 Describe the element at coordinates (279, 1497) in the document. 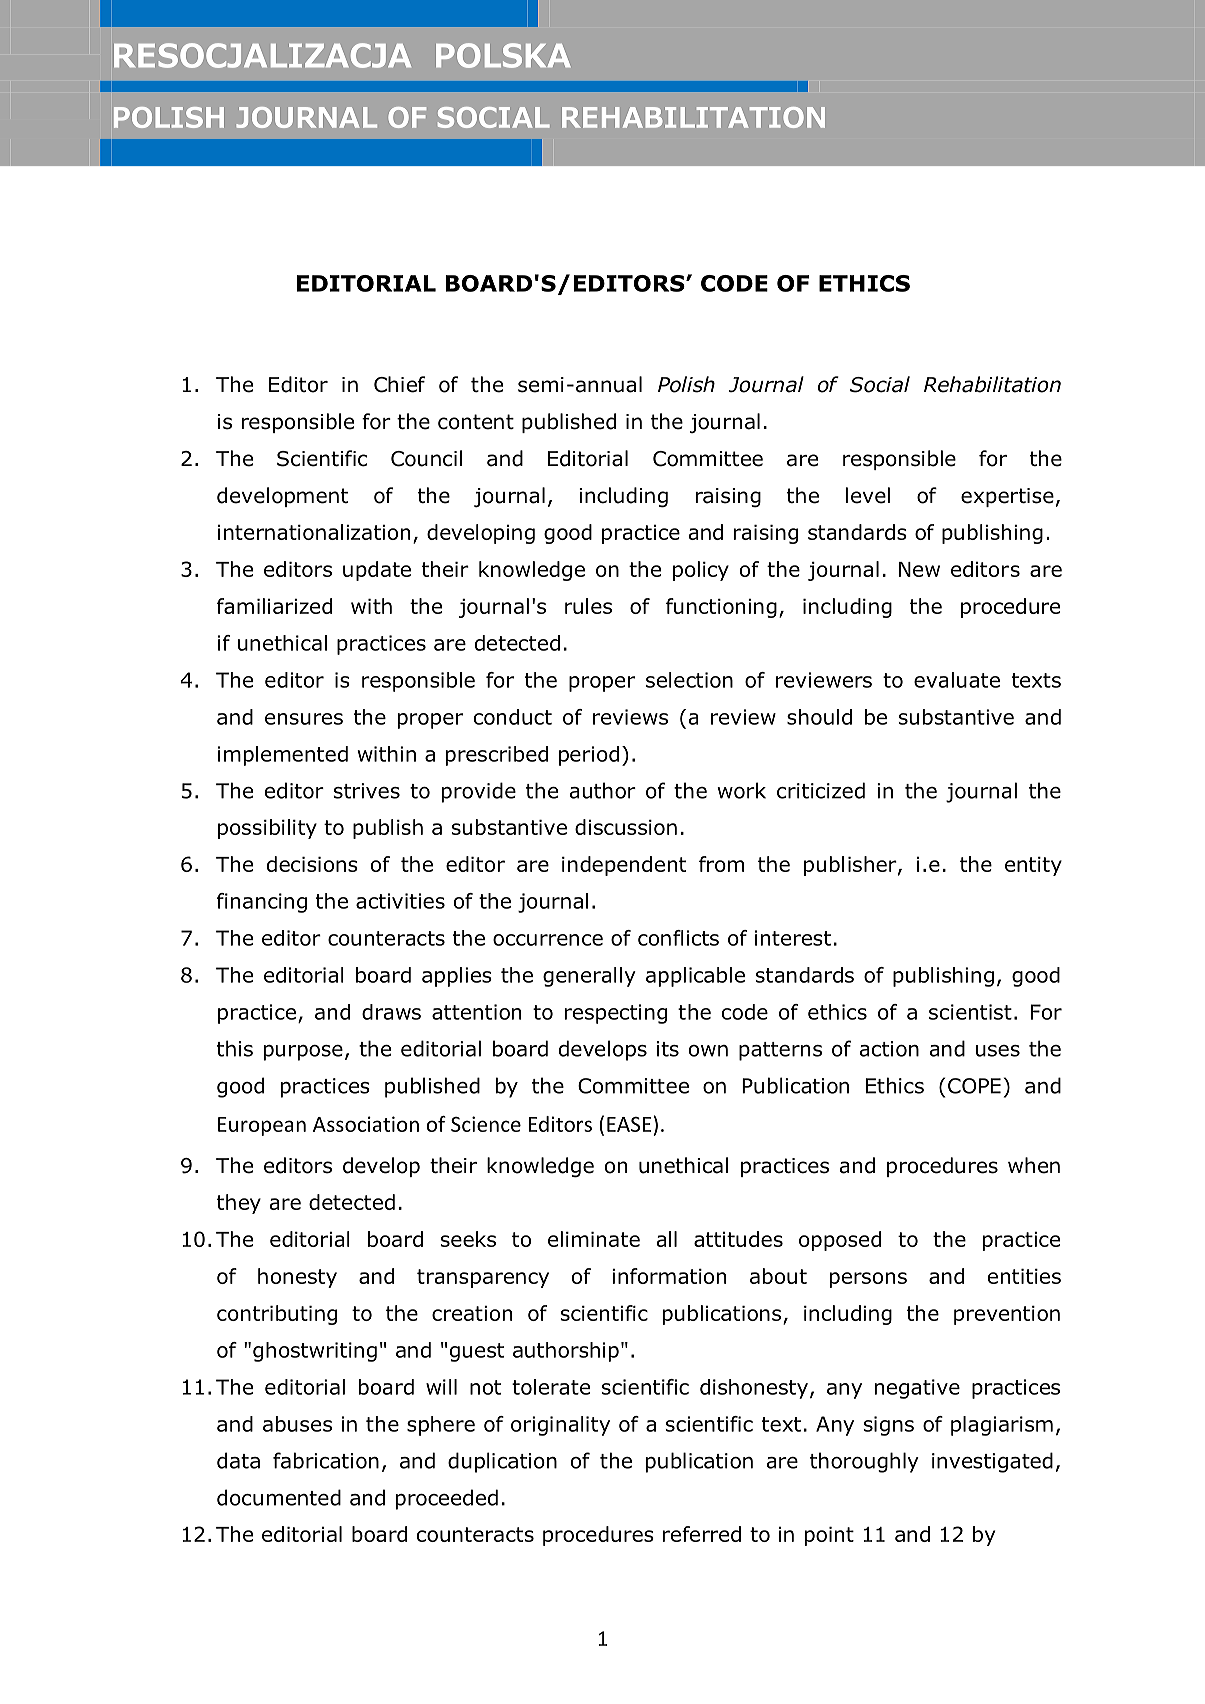

I see `documented` at that location.
